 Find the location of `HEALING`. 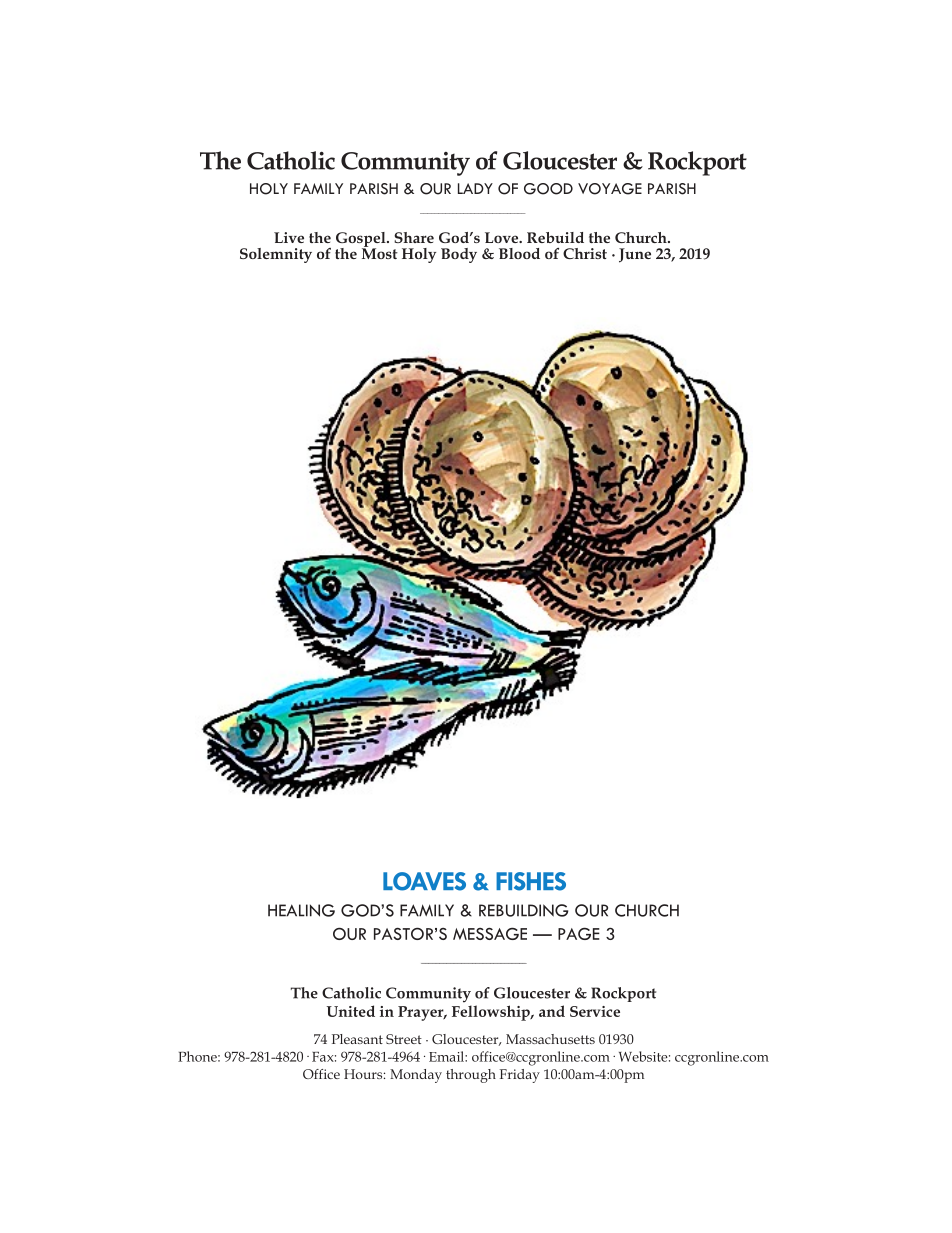

HEALING is located at coordinates (301, 910).
